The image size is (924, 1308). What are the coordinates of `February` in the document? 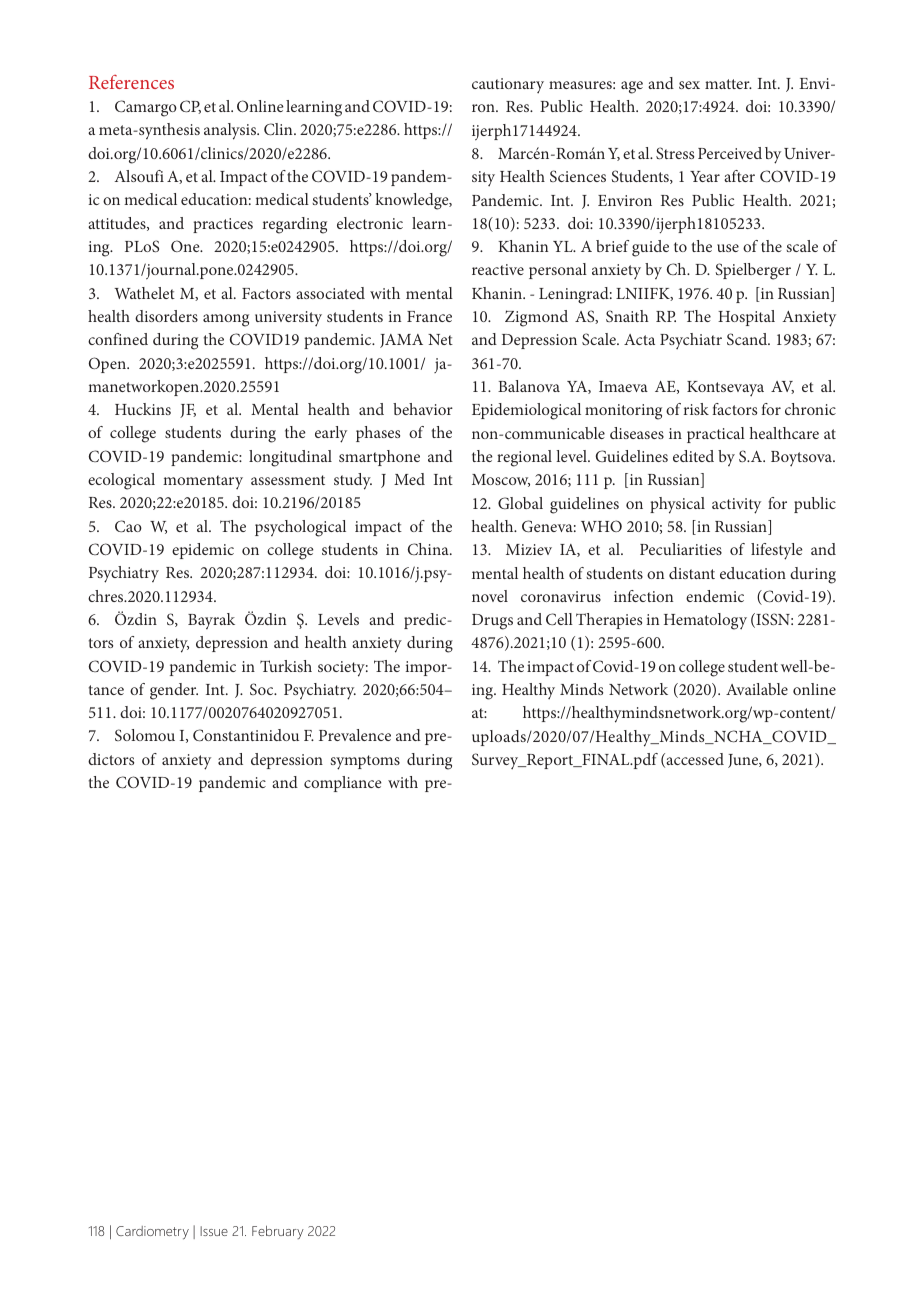 It's located at (278, 1232).
